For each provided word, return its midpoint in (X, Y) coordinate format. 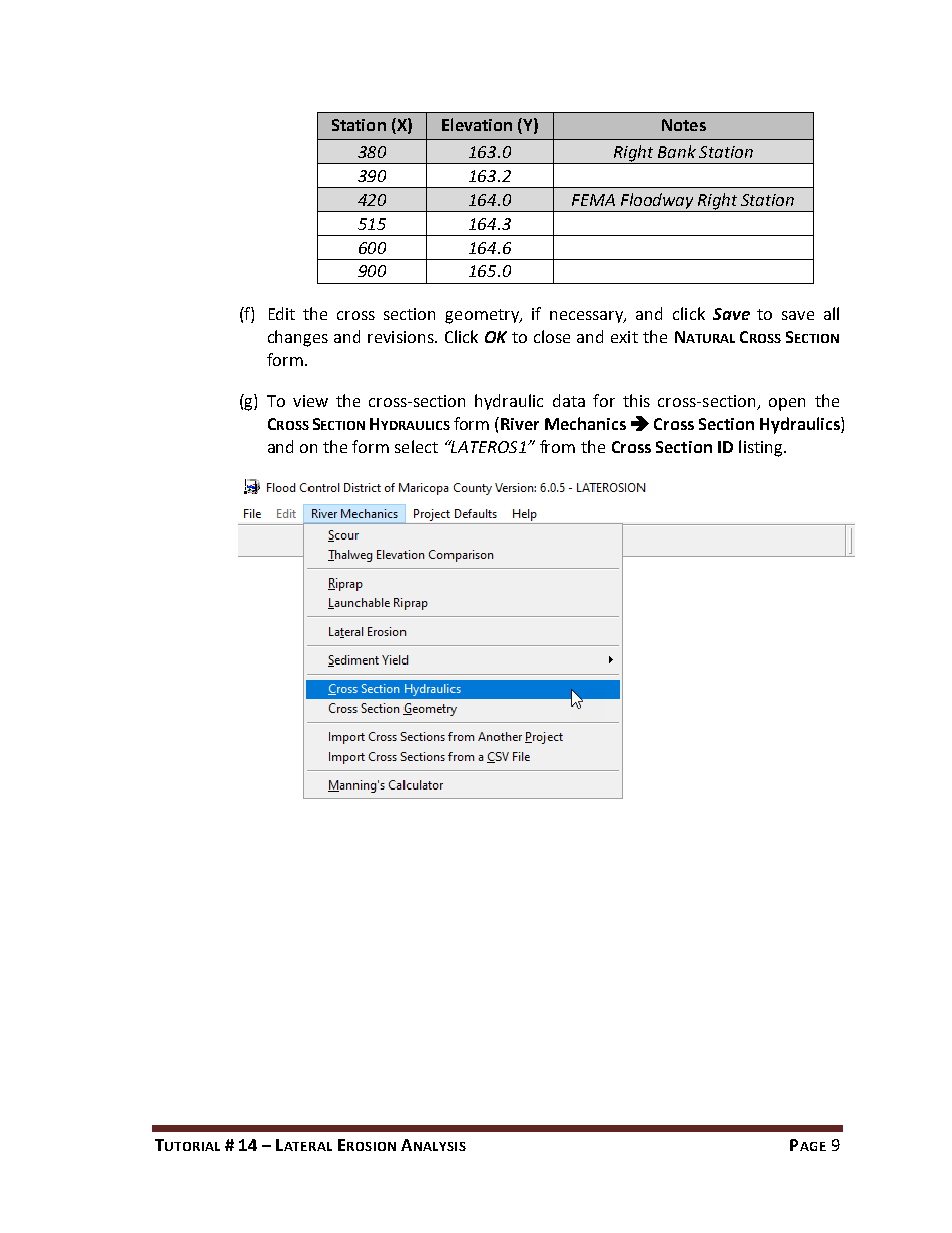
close (552, 336)
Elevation (477, 124)
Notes (684, 125)
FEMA (593, 200)
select (416, 446)
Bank (677, 151)
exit (624, 337)
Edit (282, 313)
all (831, 313)
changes (298, 338)
